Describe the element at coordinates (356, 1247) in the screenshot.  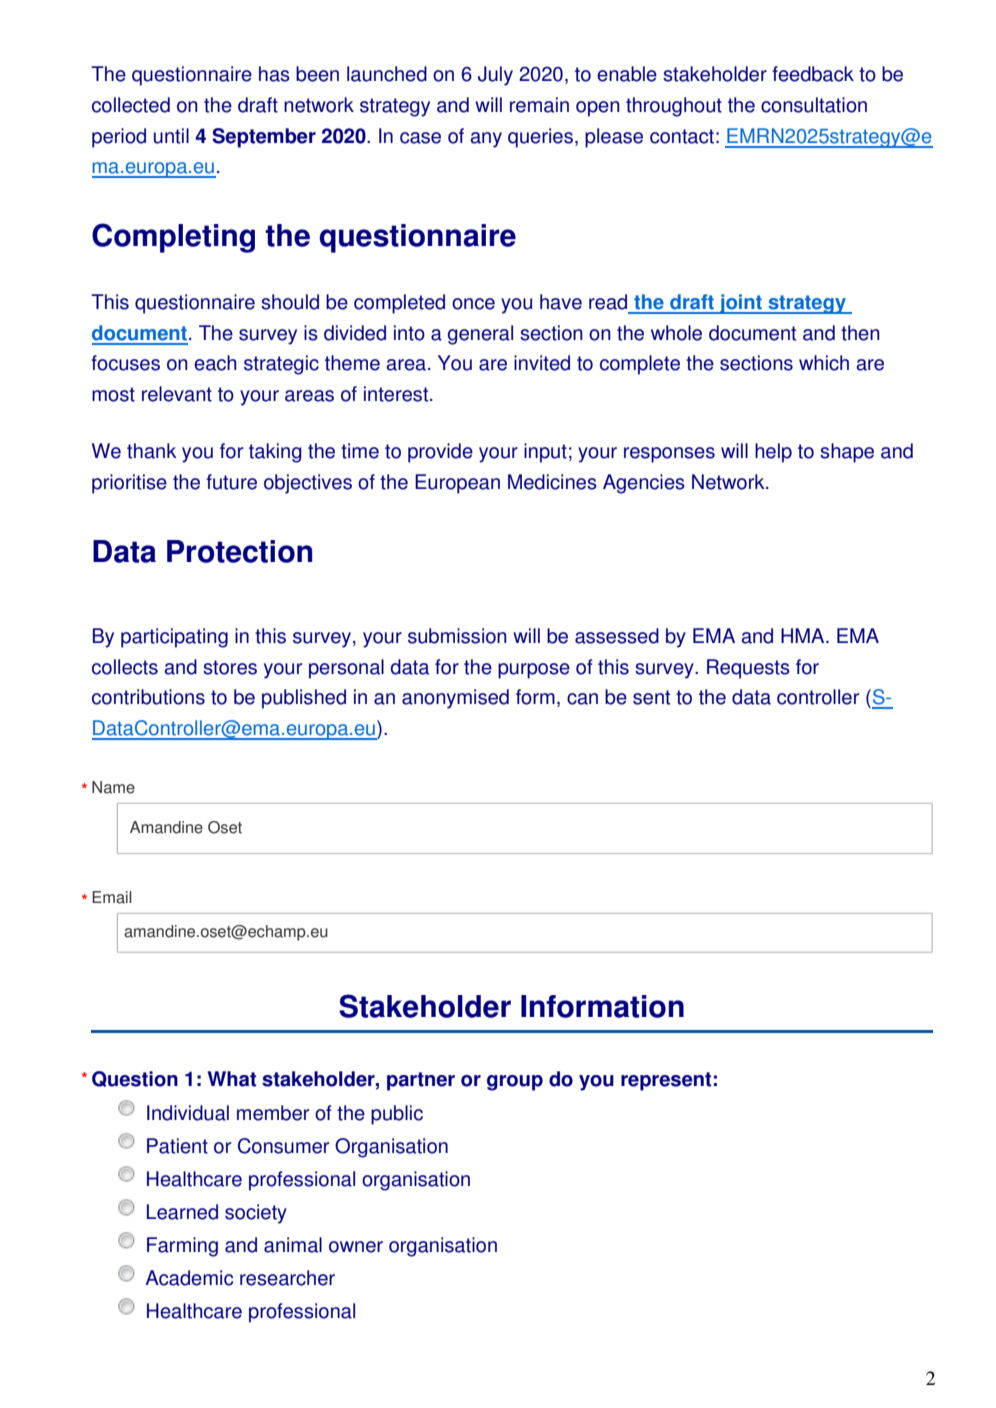
I see `owner` at that location.
